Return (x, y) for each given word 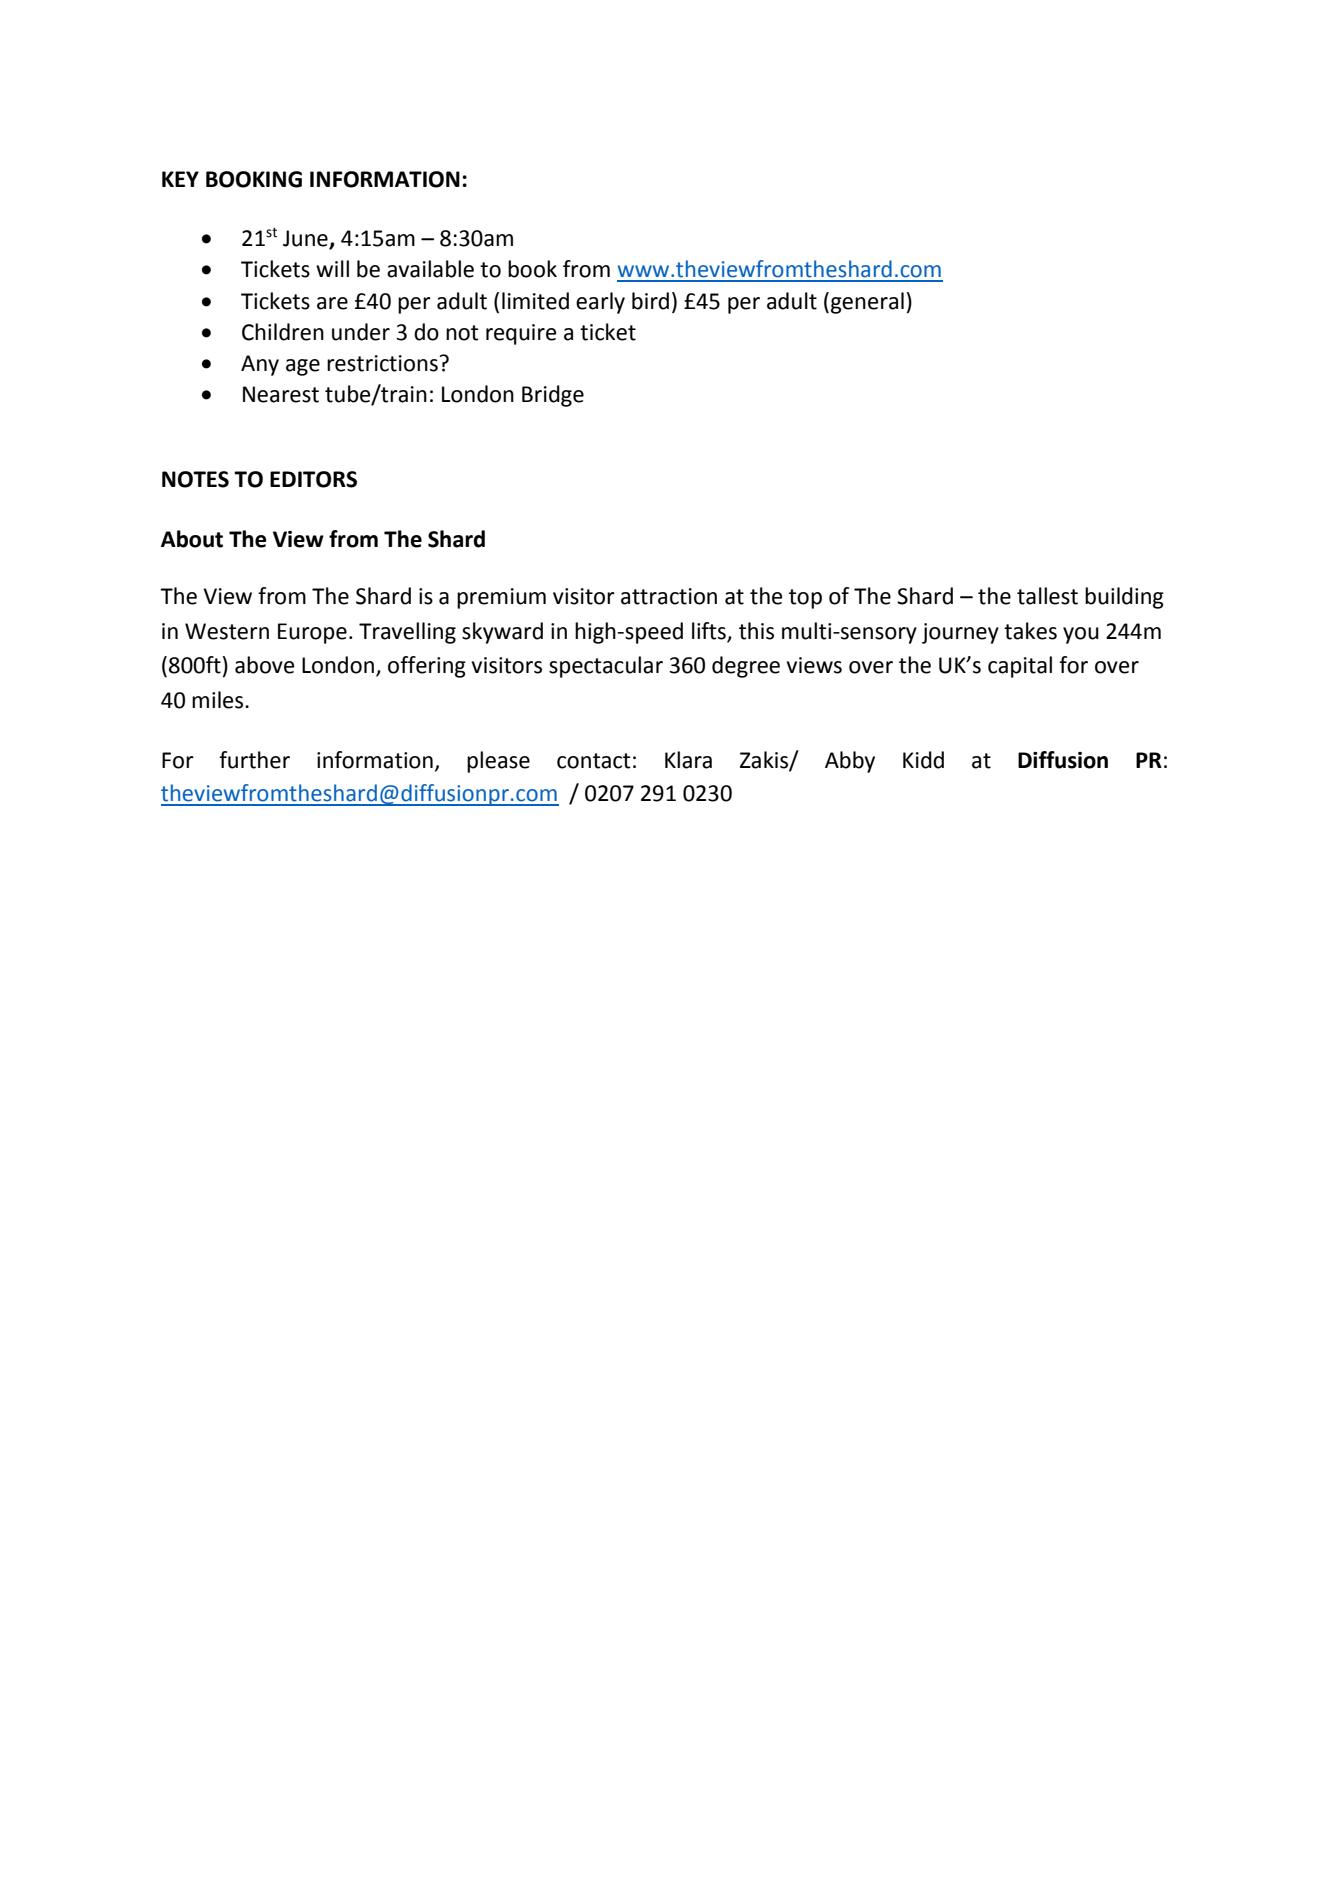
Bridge (553, 396)
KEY (180, 179)
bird (650, 301)
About (192, 539)
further (254, 760)
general (867, 303)
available (430, 269)
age (303, 367)
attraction (669, 596)
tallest (1047, 596)
